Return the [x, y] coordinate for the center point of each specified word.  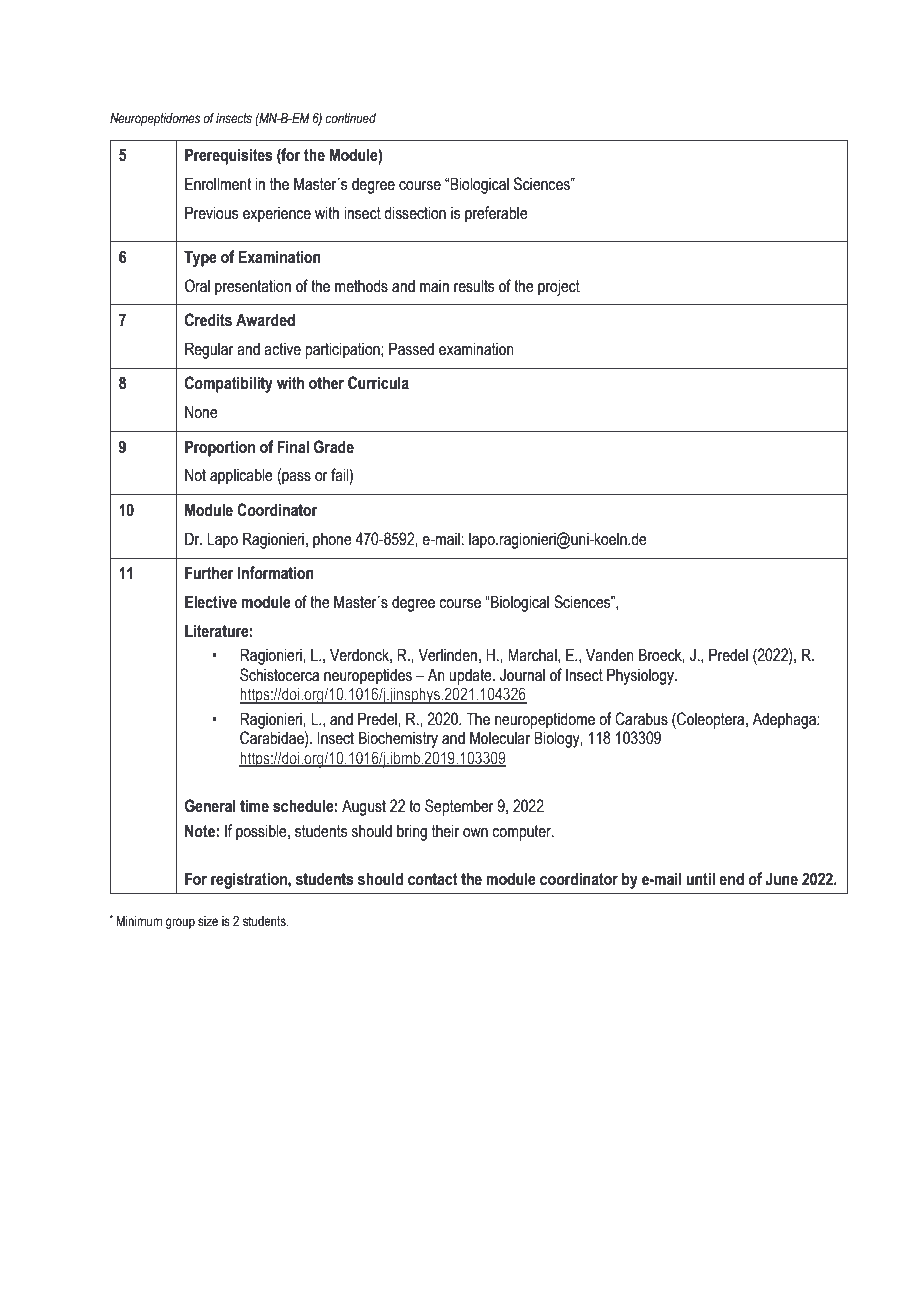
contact [433, 879]
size [208, 921]
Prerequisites [229, 156]
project [559, 287]
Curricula [378, 383]
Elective [211, 602]
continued [351, 118]
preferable [496, 214]
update [471, 676]
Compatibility [229, 384]
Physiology [642, 676]
